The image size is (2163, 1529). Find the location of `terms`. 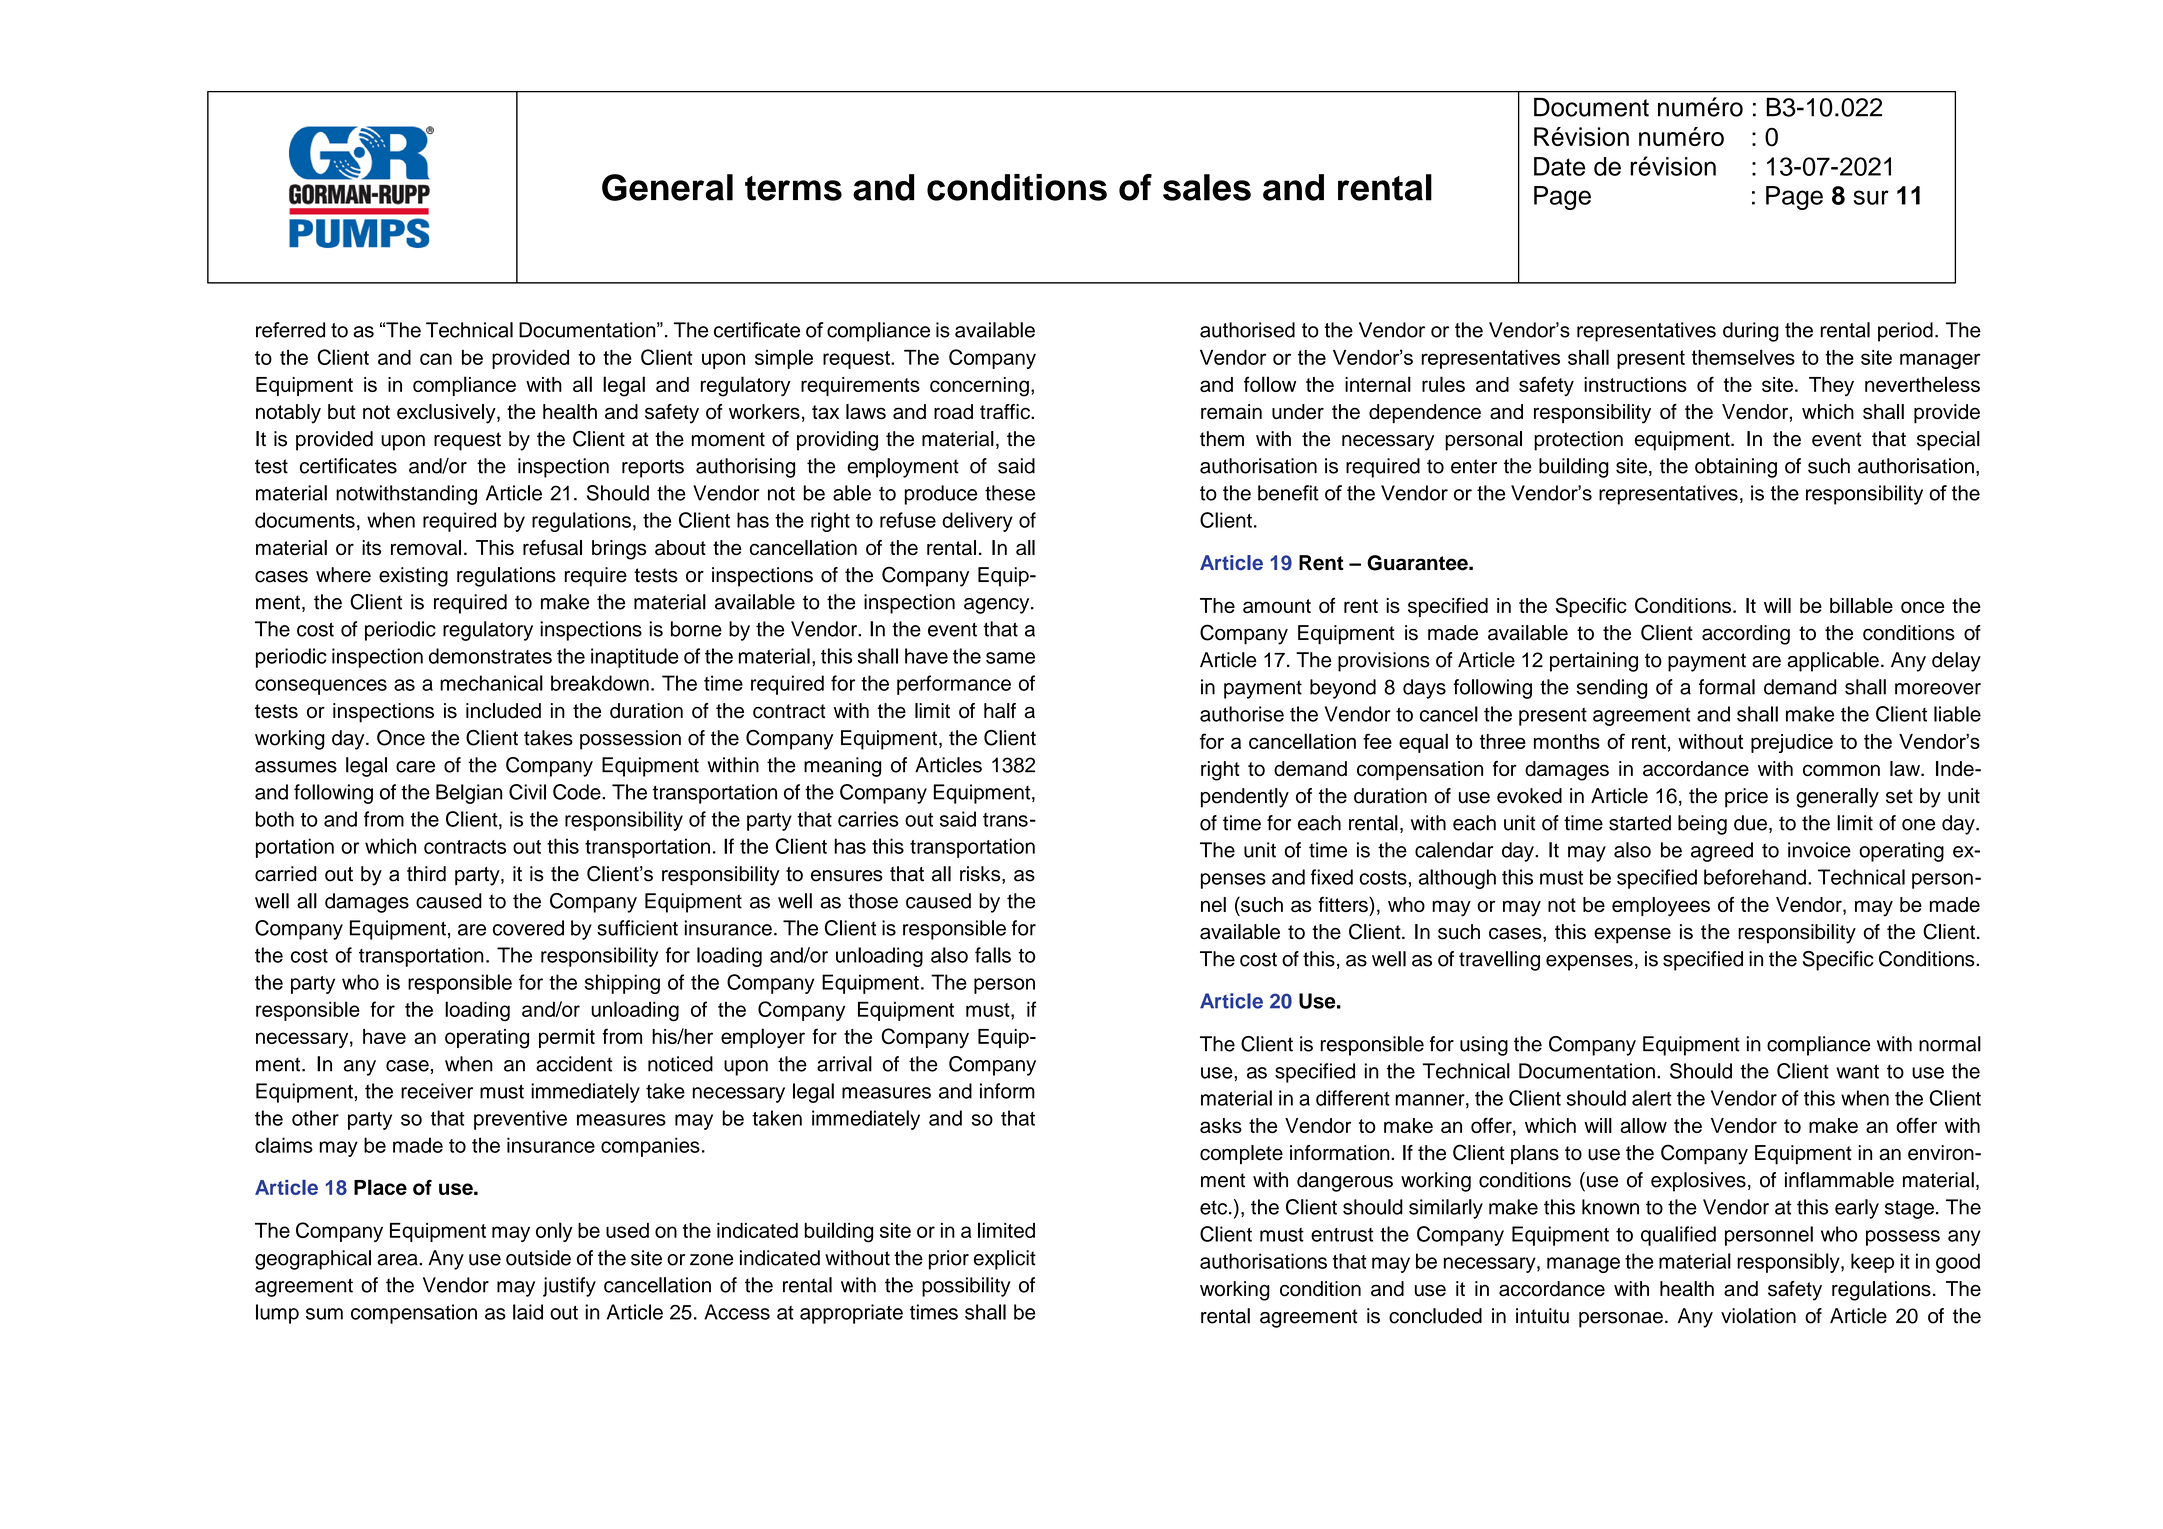

terms is located at coordinates (793, 188).
